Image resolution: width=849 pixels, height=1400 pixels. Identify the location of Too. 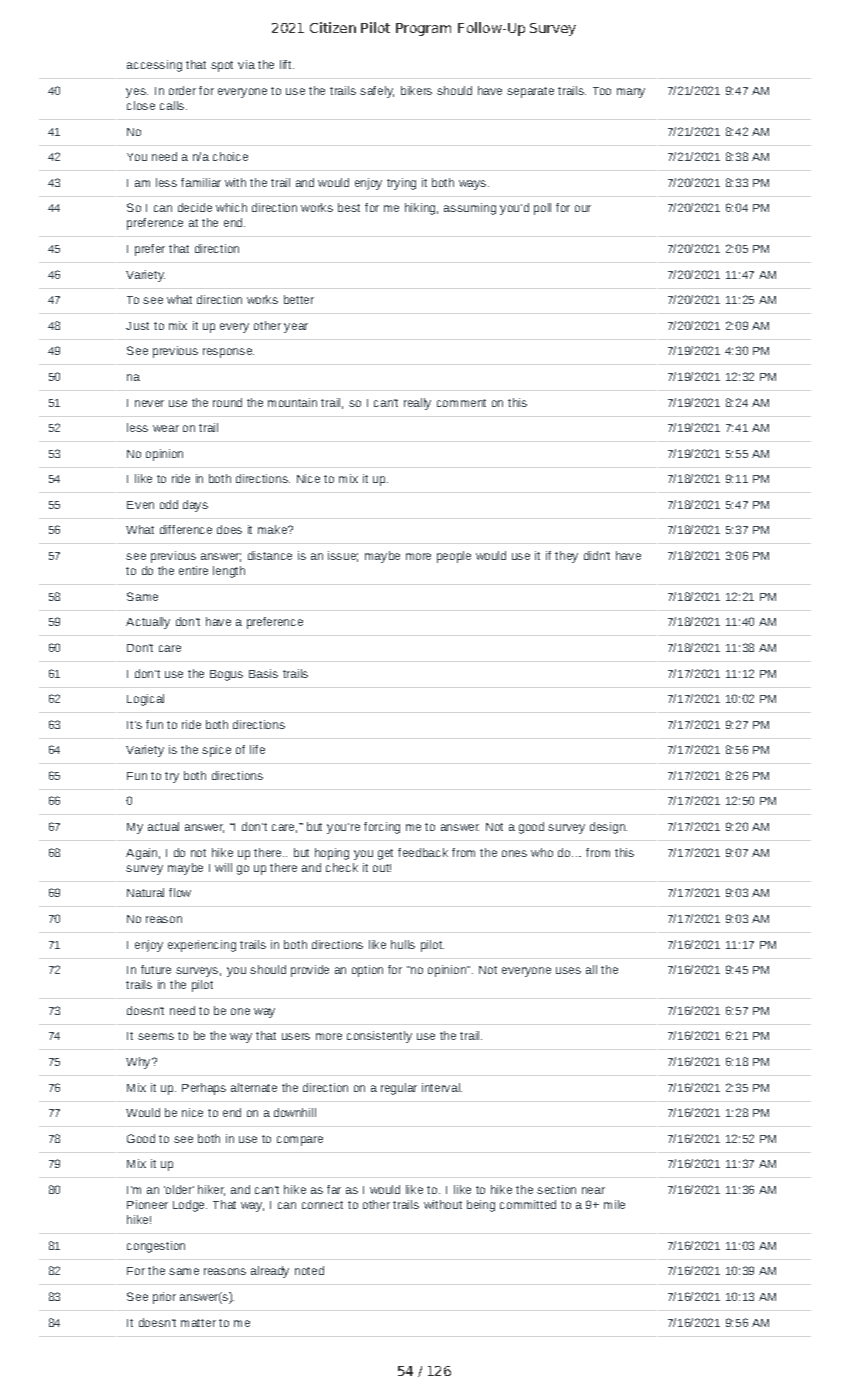
(602, 91).
